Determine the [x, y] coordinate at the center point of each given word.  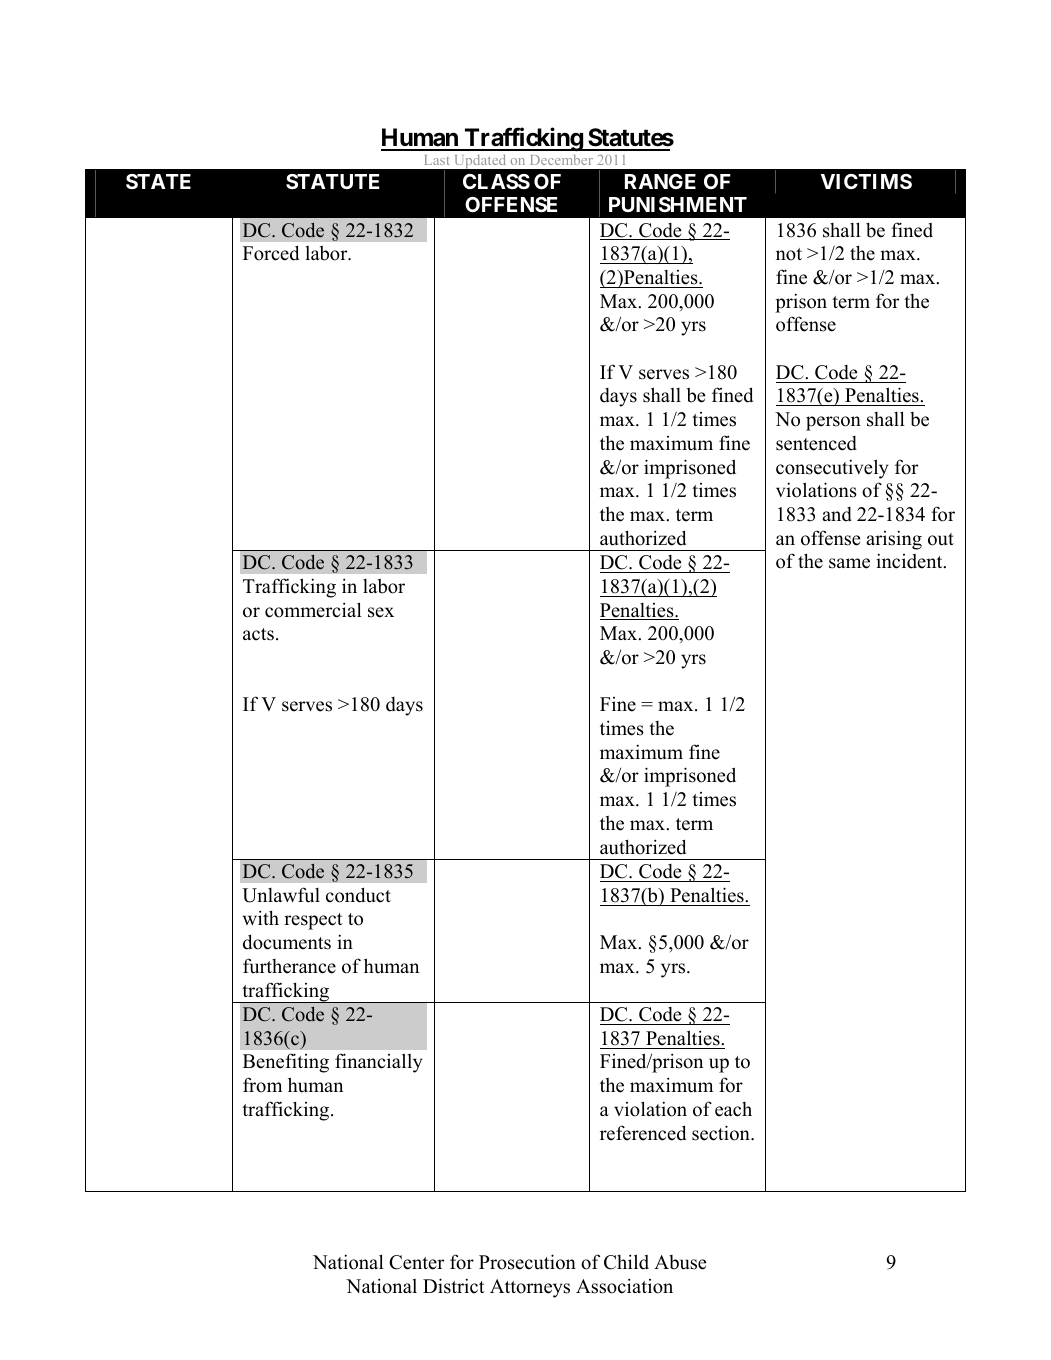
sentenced [816, 443]
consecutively [832, 469]
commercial [313, 610]
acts [258, 634]
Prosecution [527, 1262]
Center [416, 1262]
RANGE [660, 181]
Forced [271, 253]
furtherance [289, 966]
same [849, 563]
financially [378, 1063]
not [789, 254]
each [733, 1109]
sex [381, 612]
